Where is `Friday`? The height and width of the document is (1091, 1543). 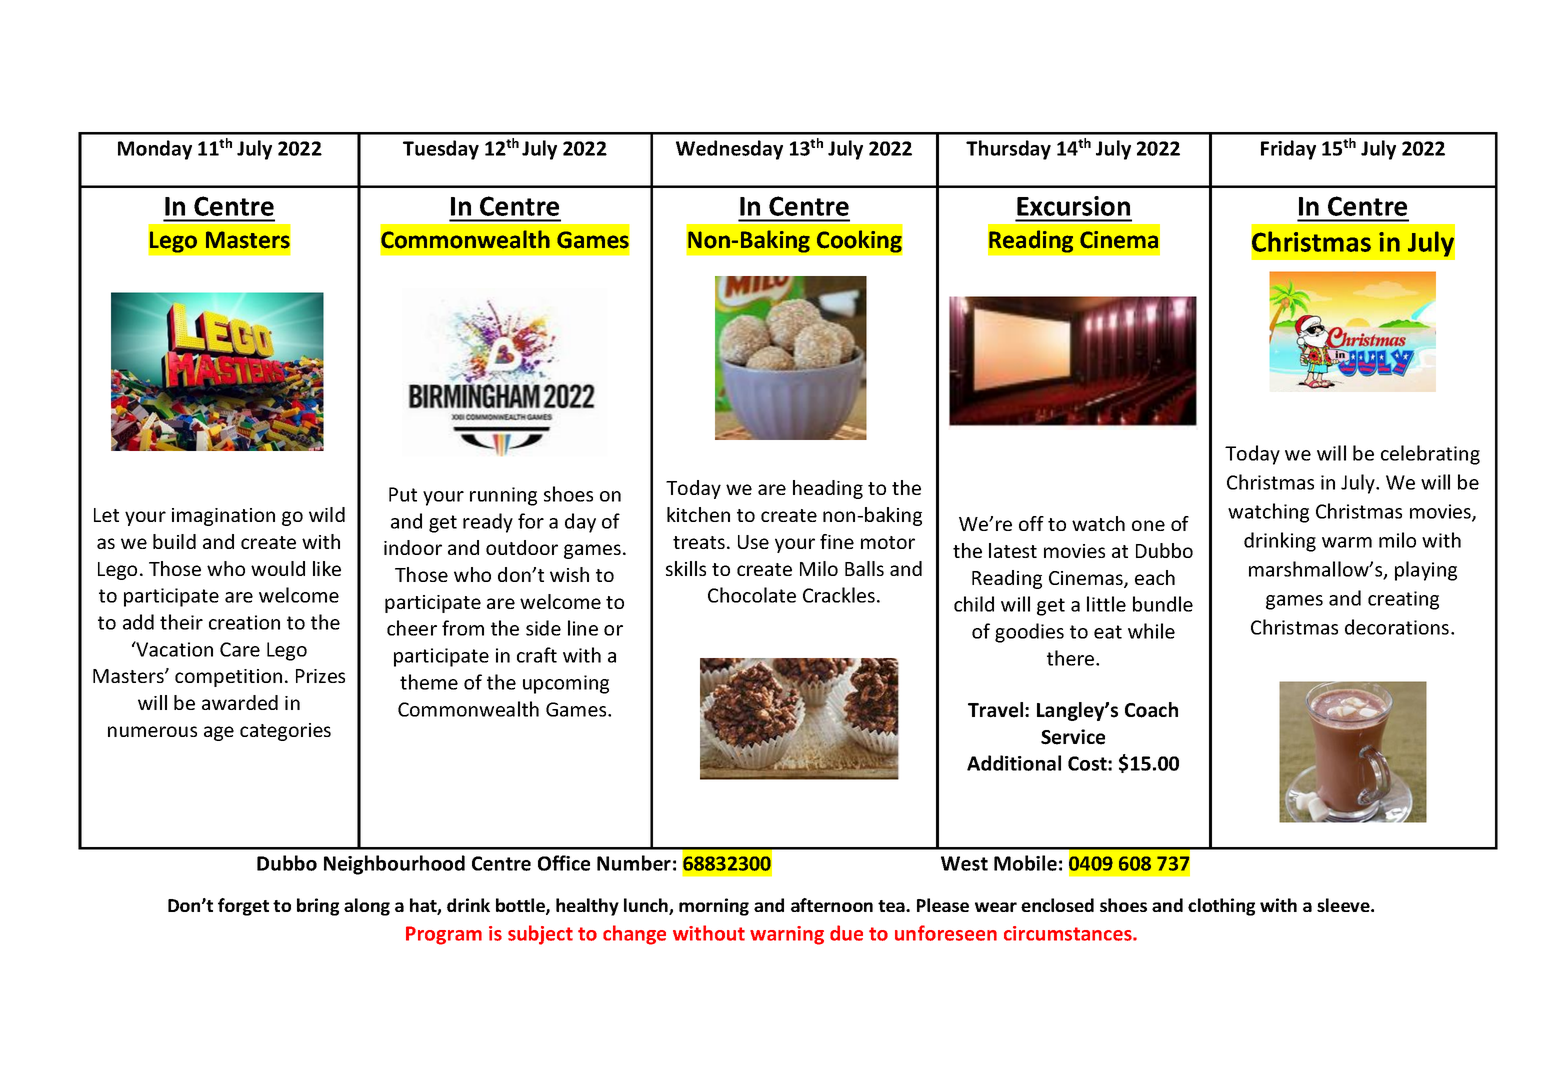
Friday is located at coordinates (1288, 150).
